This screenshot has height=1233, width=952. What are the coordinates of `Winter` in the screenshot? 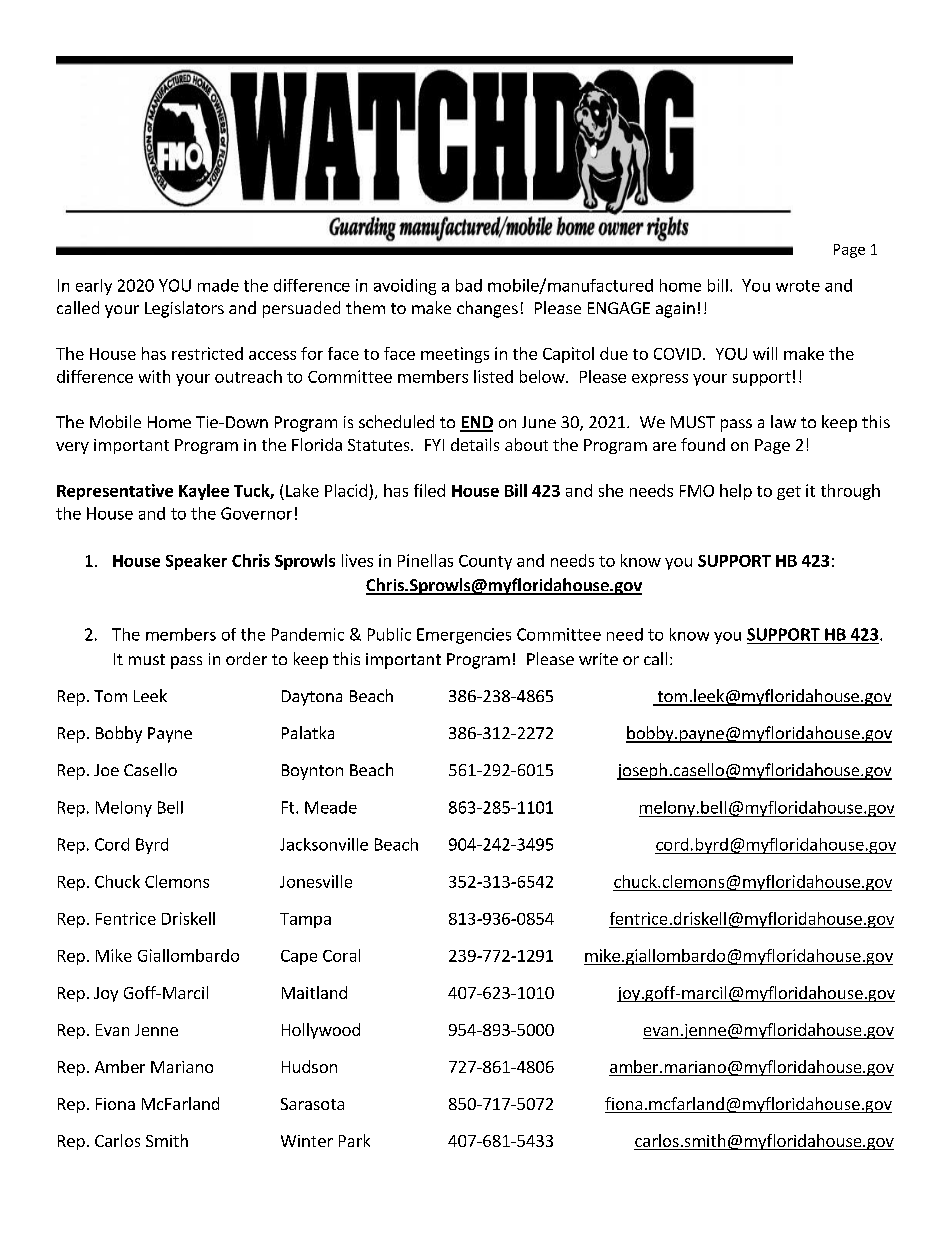 It's located at (307, 1141).
